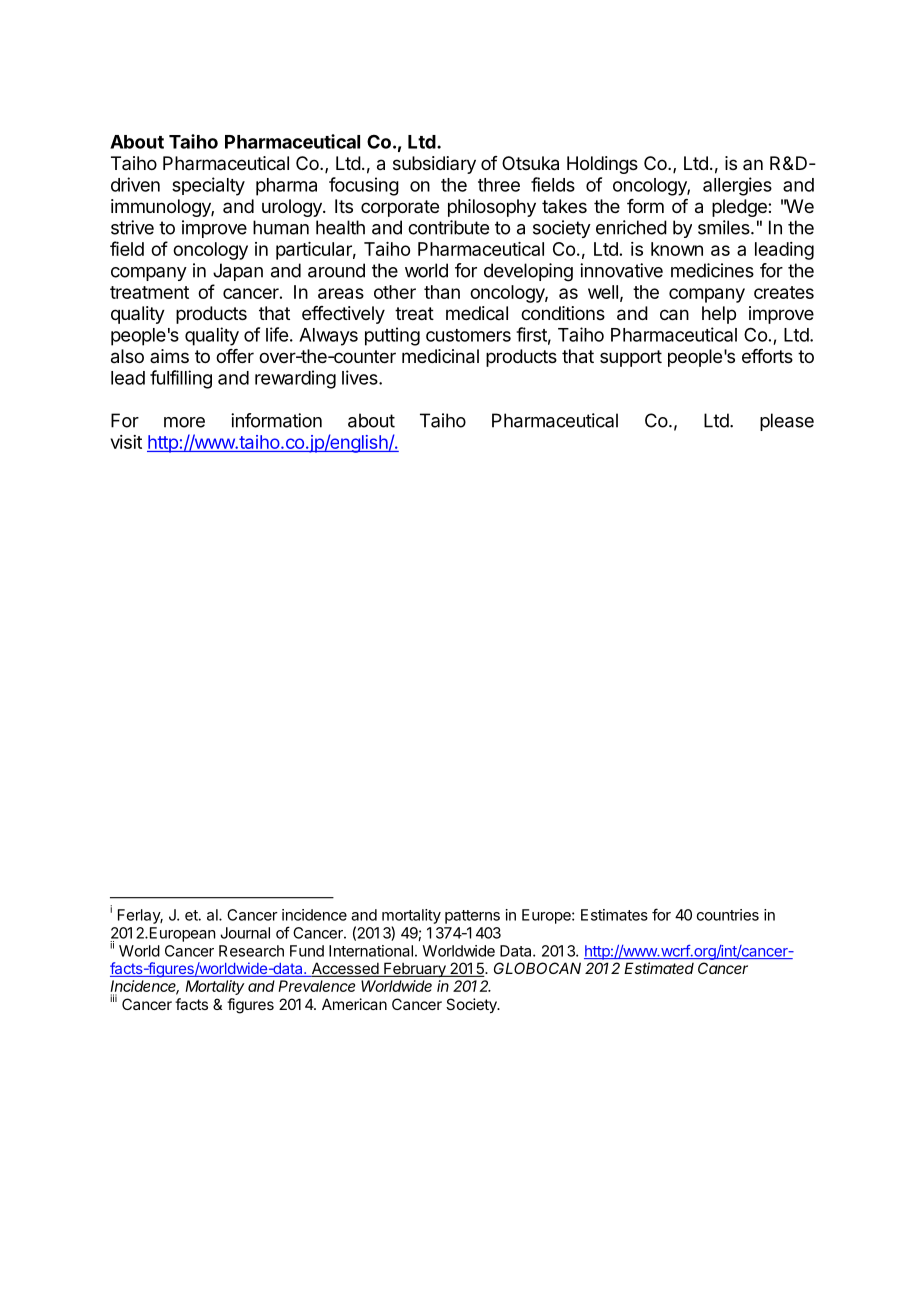 The image size is (924, 1308). What do you see at coordinates (251, 951) in the screenshot?
I see `Research` at bounding box center [251, 951].
